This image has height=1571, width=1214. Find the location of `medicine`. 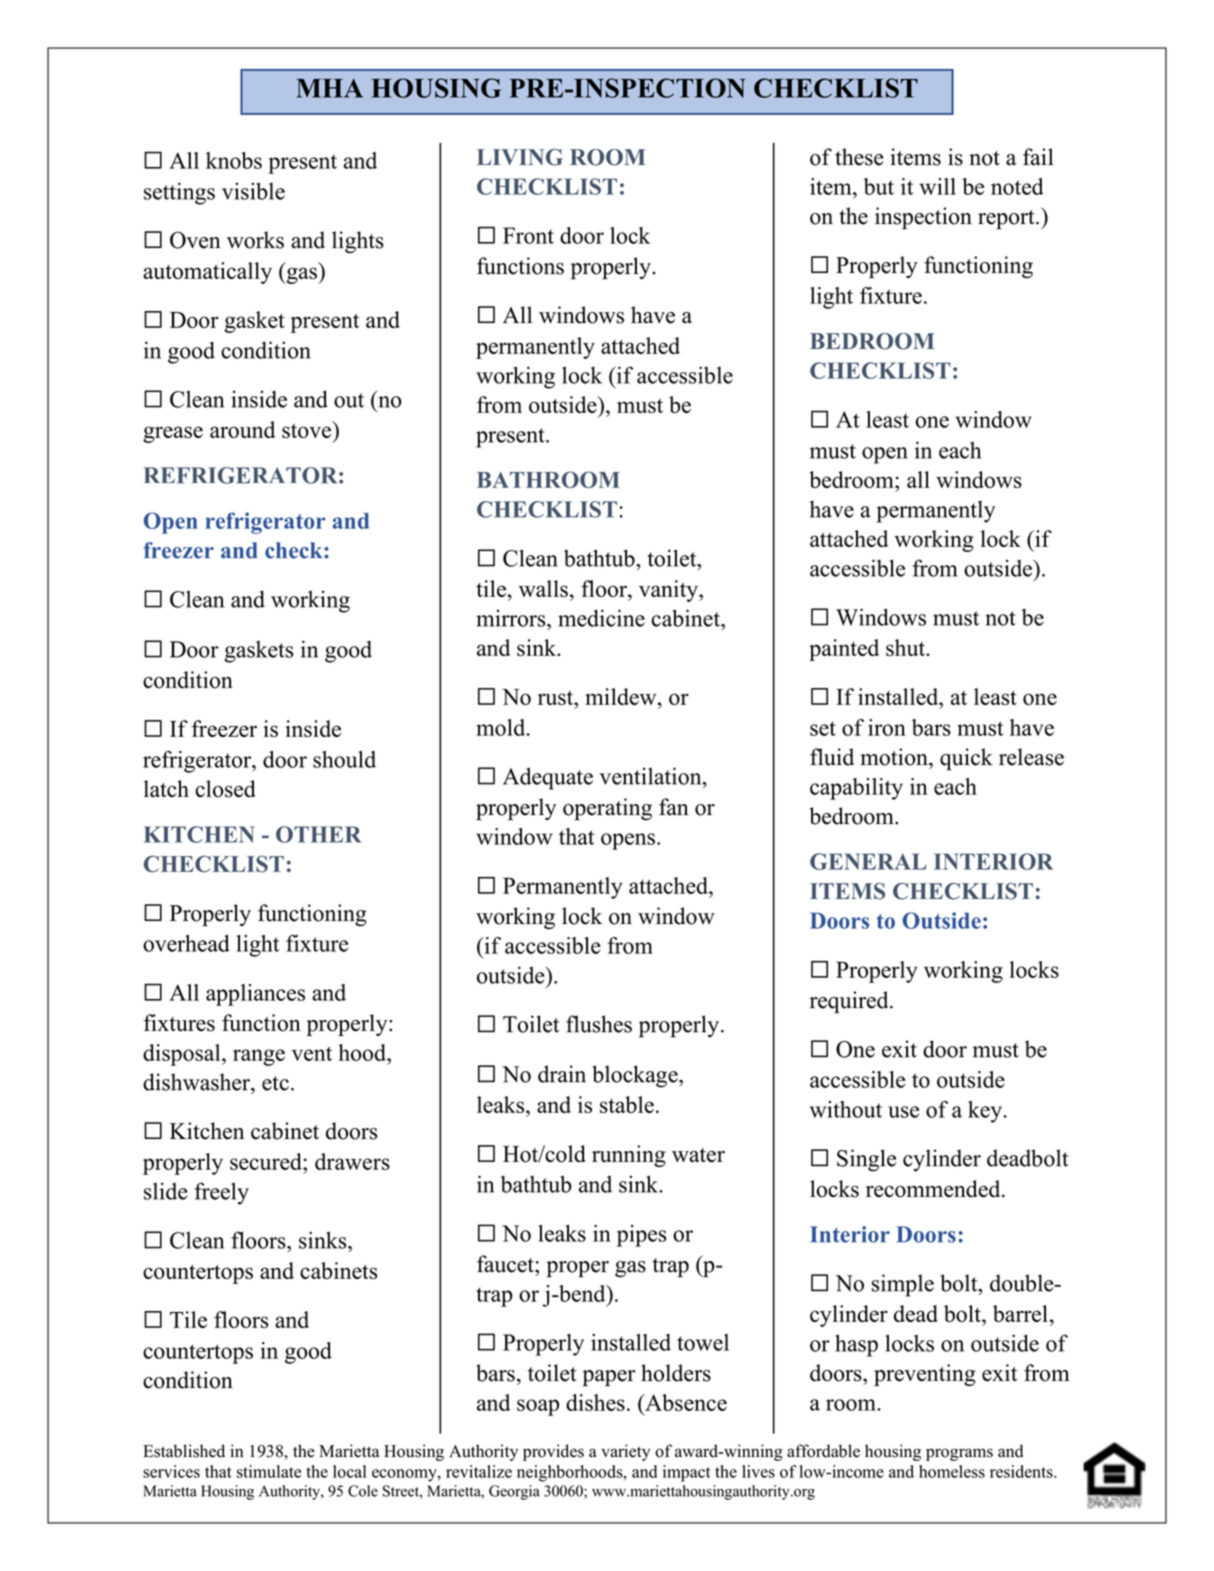

medicine is located at coordinates (601, 618).
